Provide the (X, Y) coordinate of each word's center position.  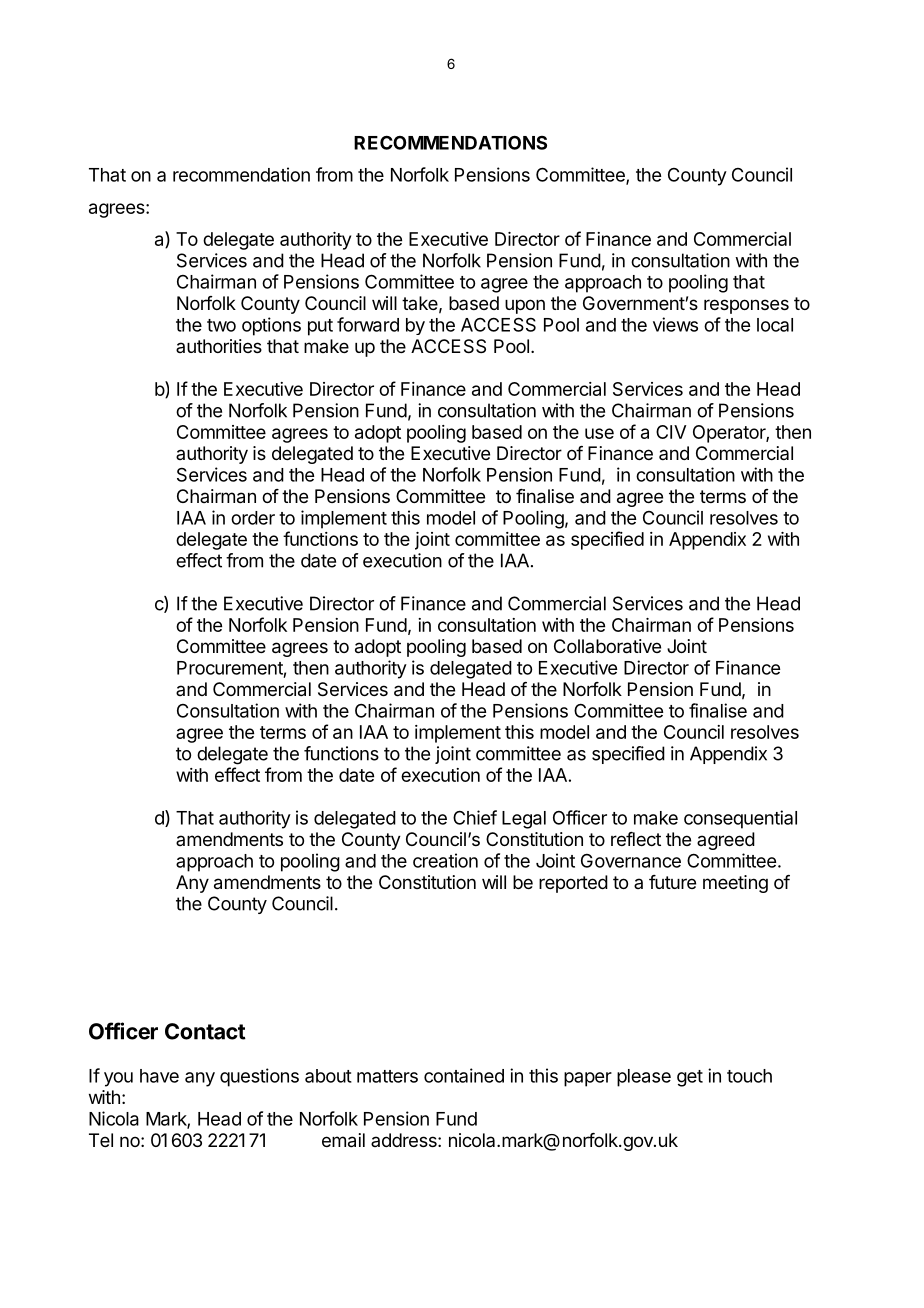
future (672, 882)
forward (368, 324)
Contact (205, 1031)
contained (464, 1075)
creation (445, 860)
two (221, 325)
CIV (671, 432)
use (599, 433)
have (159, 1076)
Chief (475, 817)
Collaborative (607, 646)
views (675, 324)
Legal (524, 820)
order (253, 518)
